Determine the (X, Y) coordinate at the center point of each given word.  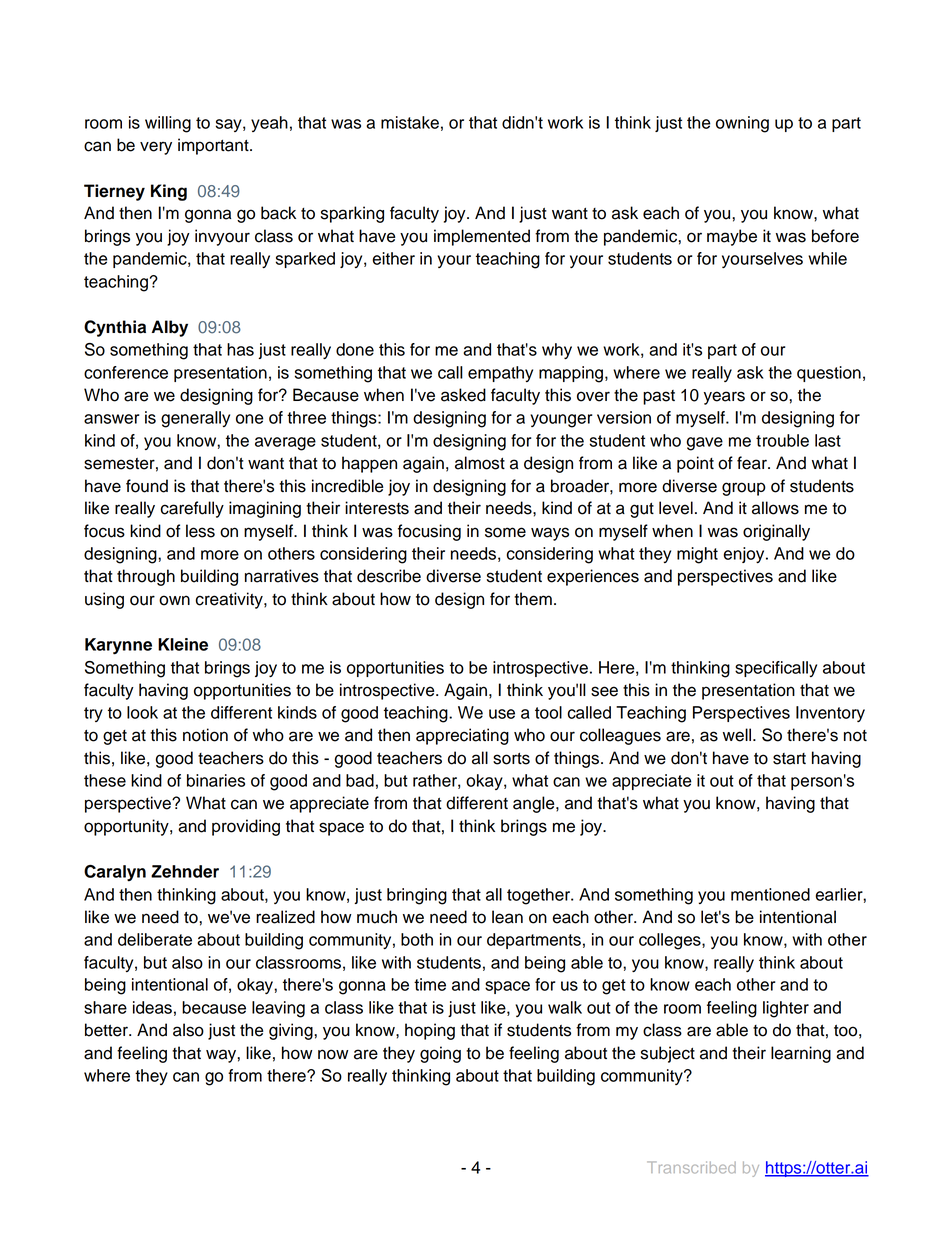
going (440, 1054)
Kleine (183, 644)
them (533, 599)
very (156, 148)
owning (742, 124)
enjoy (745, 555)
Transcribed (691, 1167)
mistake (410, 122)
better (107, 1030)
